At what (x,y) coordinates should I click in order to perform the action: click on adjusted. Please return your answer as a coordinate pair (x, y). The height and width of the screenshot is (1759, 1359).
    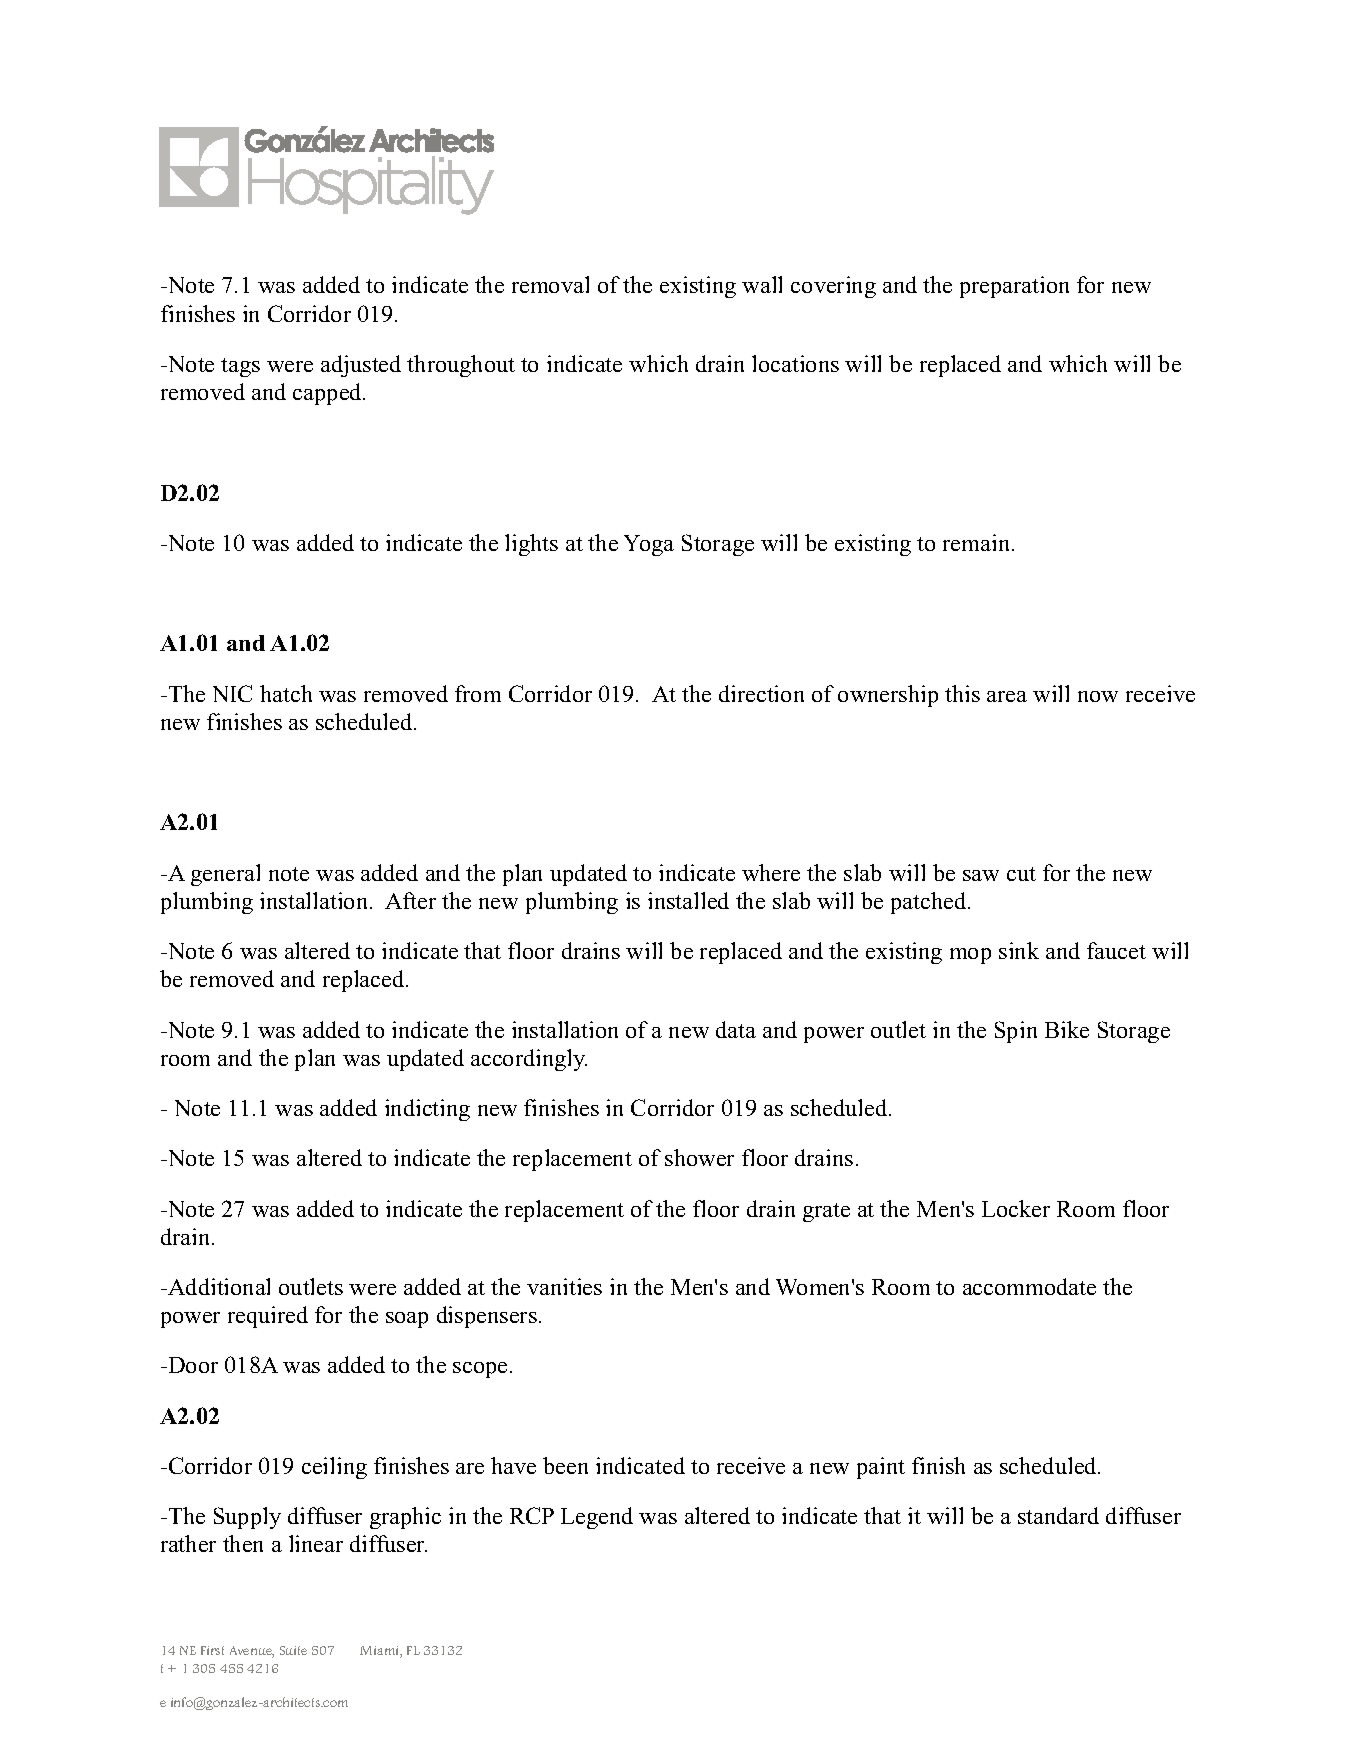
    Looking at the image, I should click on (361, 366).
